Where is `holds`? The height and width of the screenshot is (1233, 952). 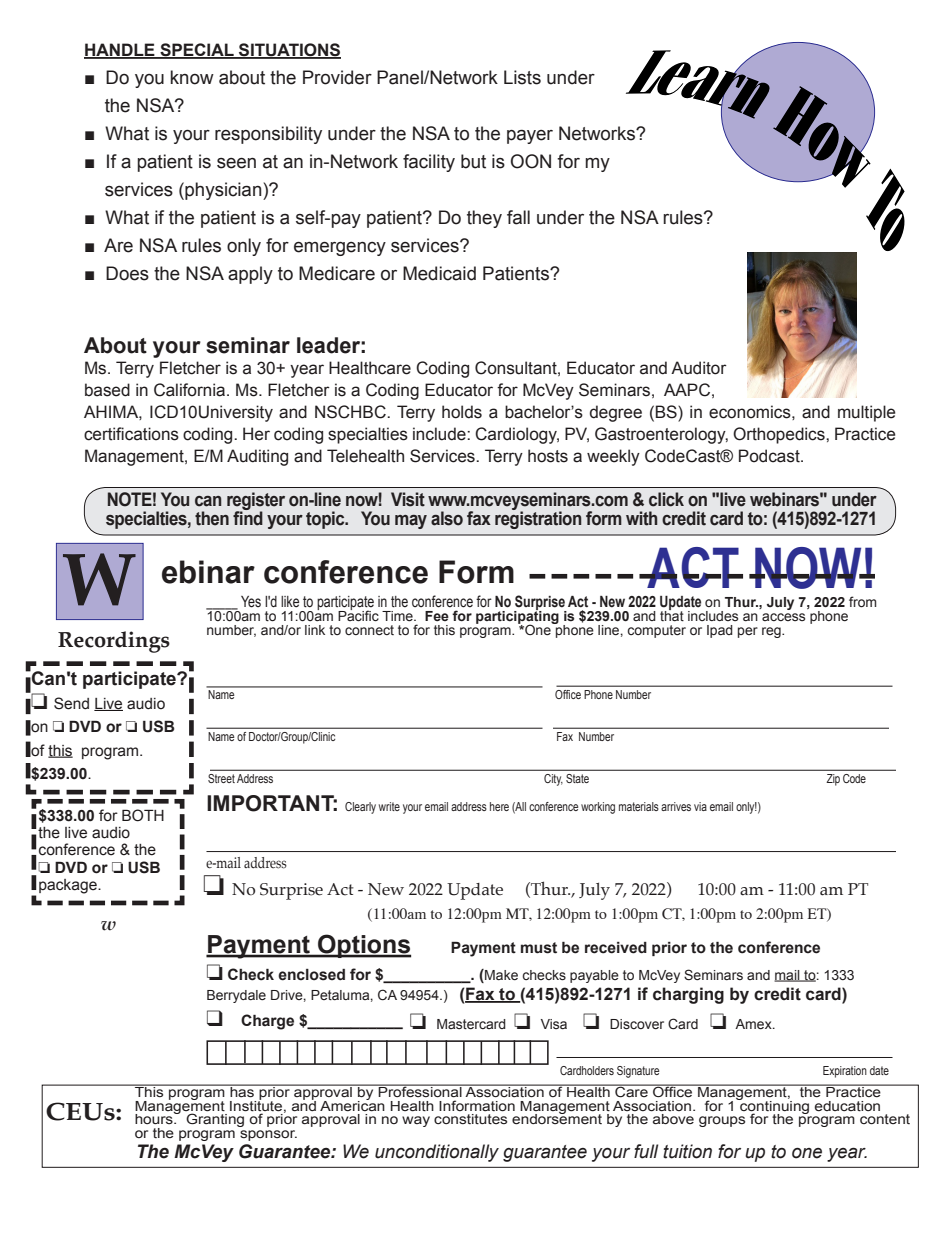
holds is located at coordinates (462, 412).
